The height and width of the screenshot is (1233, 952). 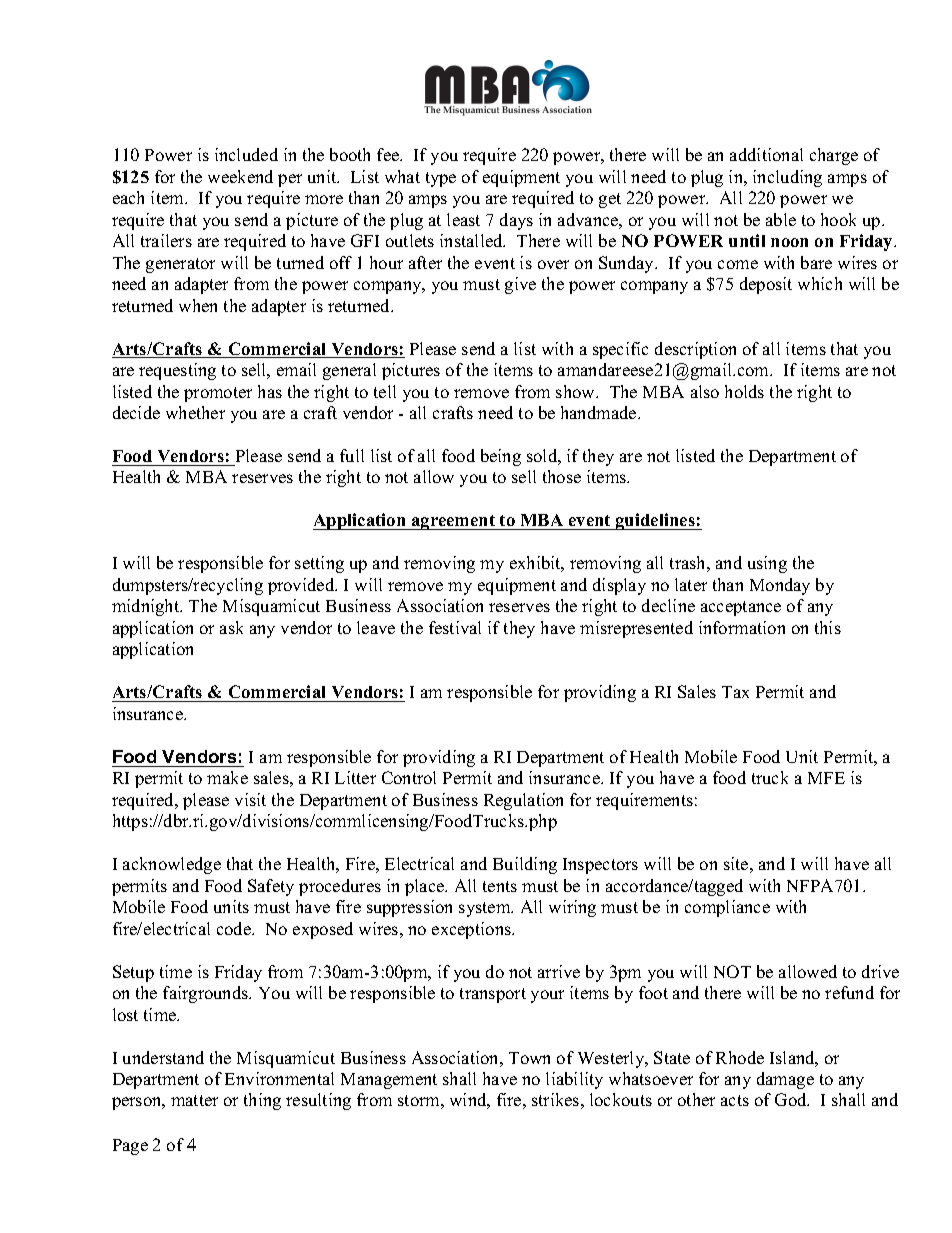 What do you see at coordinates (828, 627) in the screenshot?
I see `this` at bounding box center [828, 627].
